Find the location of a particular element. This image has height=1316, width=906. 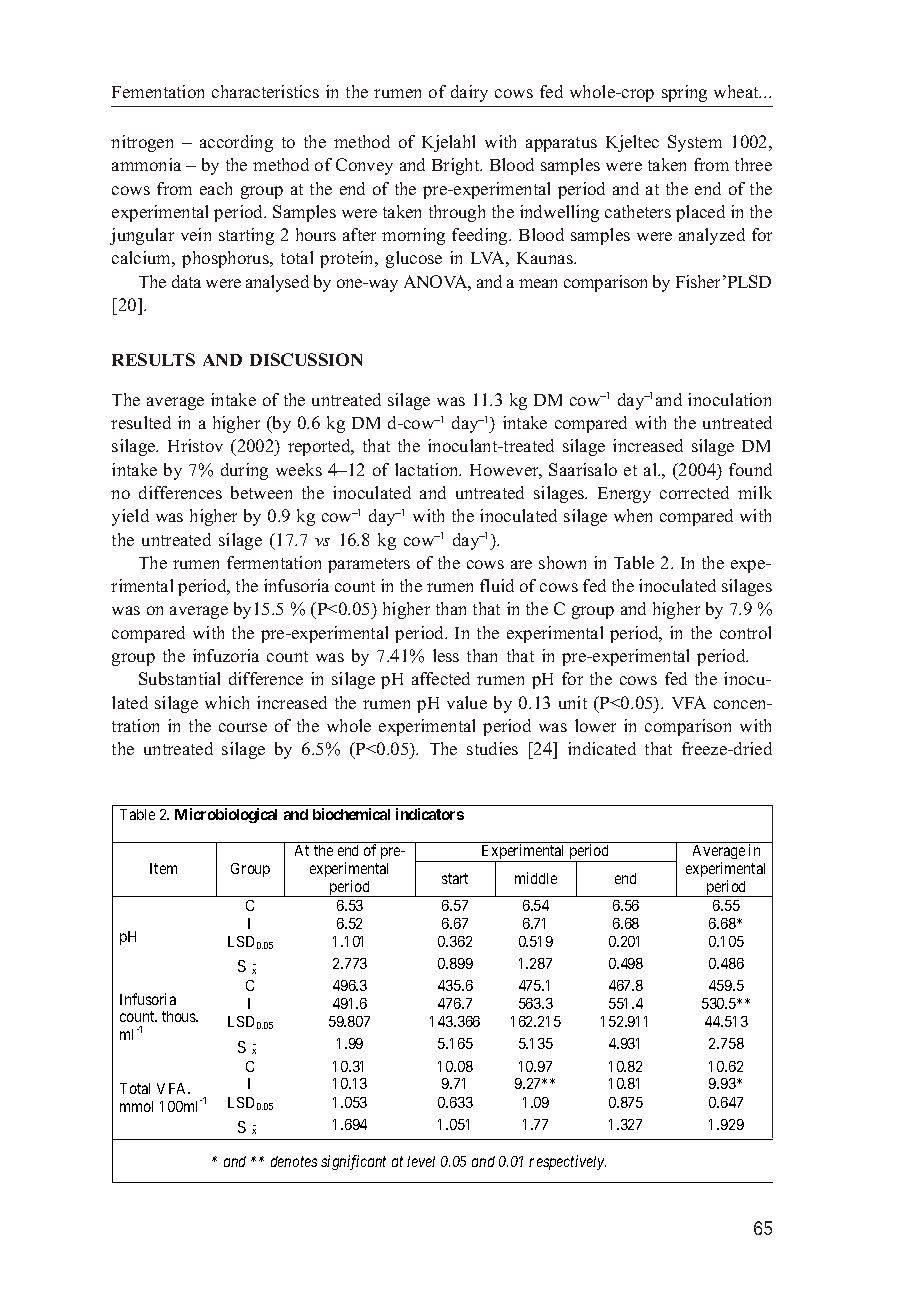

analyzed is located at coordinates (712, 236).
